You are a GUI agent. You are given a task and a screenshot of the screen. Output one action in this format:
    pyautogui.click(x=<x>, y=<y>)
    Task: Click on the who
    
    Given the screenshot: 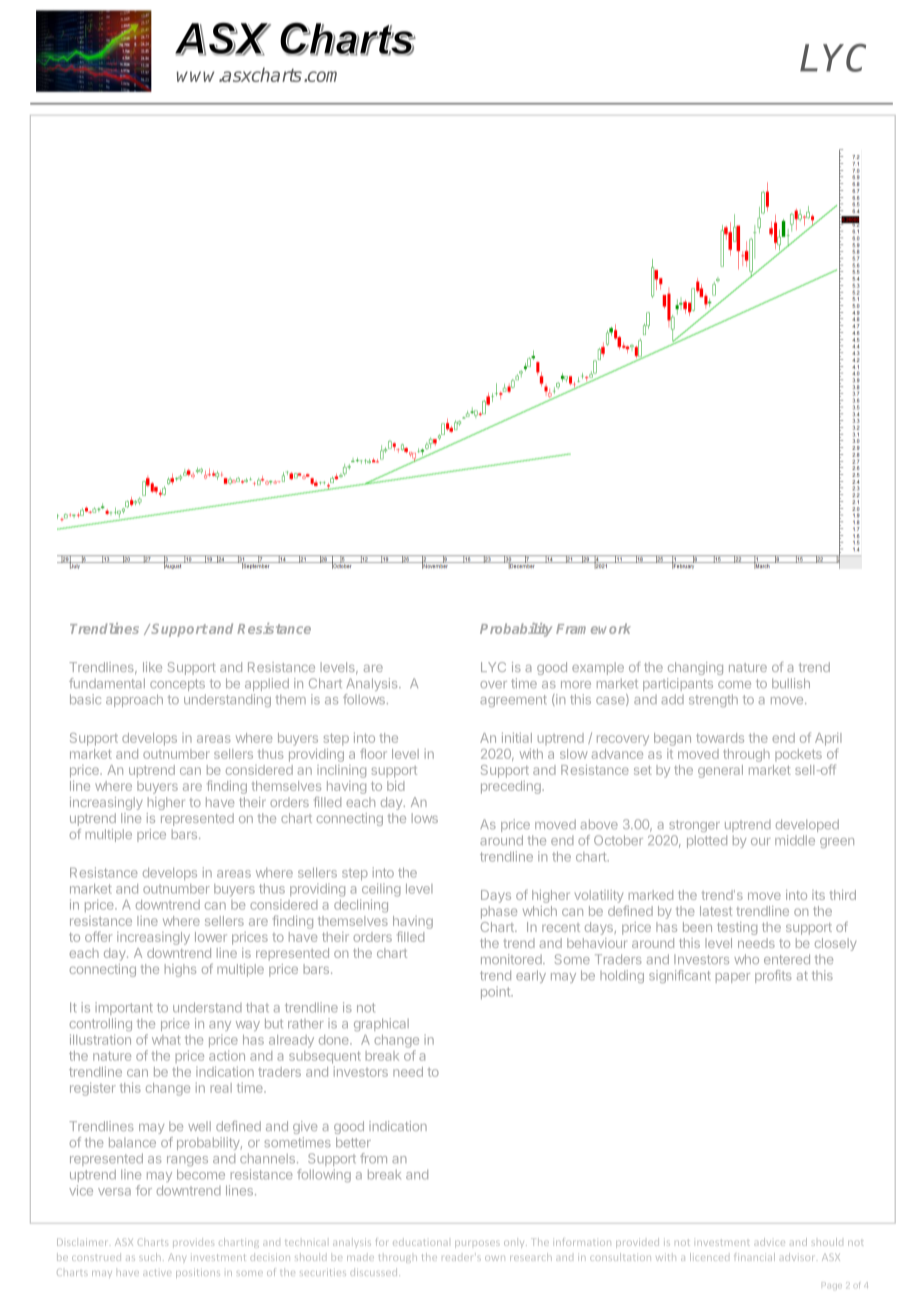 What is the action you would take?
    pyautogui.click(x=746, y=959)
